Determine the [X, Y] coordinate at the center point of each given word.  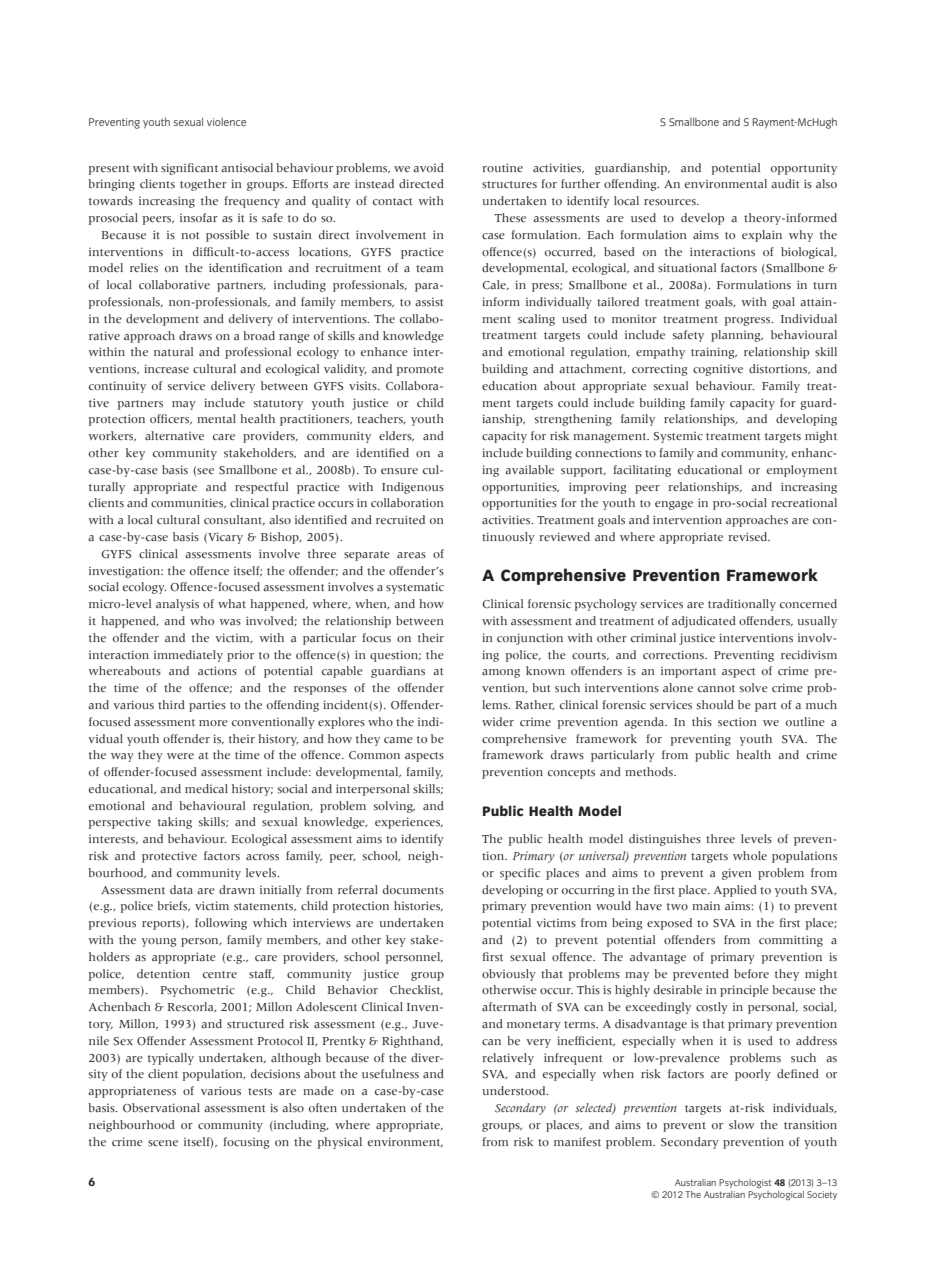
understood [515, 1091]
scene [163, 1143]
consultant [234, 520]
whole [750, 855]
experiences [408, 823]
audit [785, 183]
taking [175, 823]
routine [502, 167]
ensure [399, 471]
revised [749, 537]
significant [189, 169]
